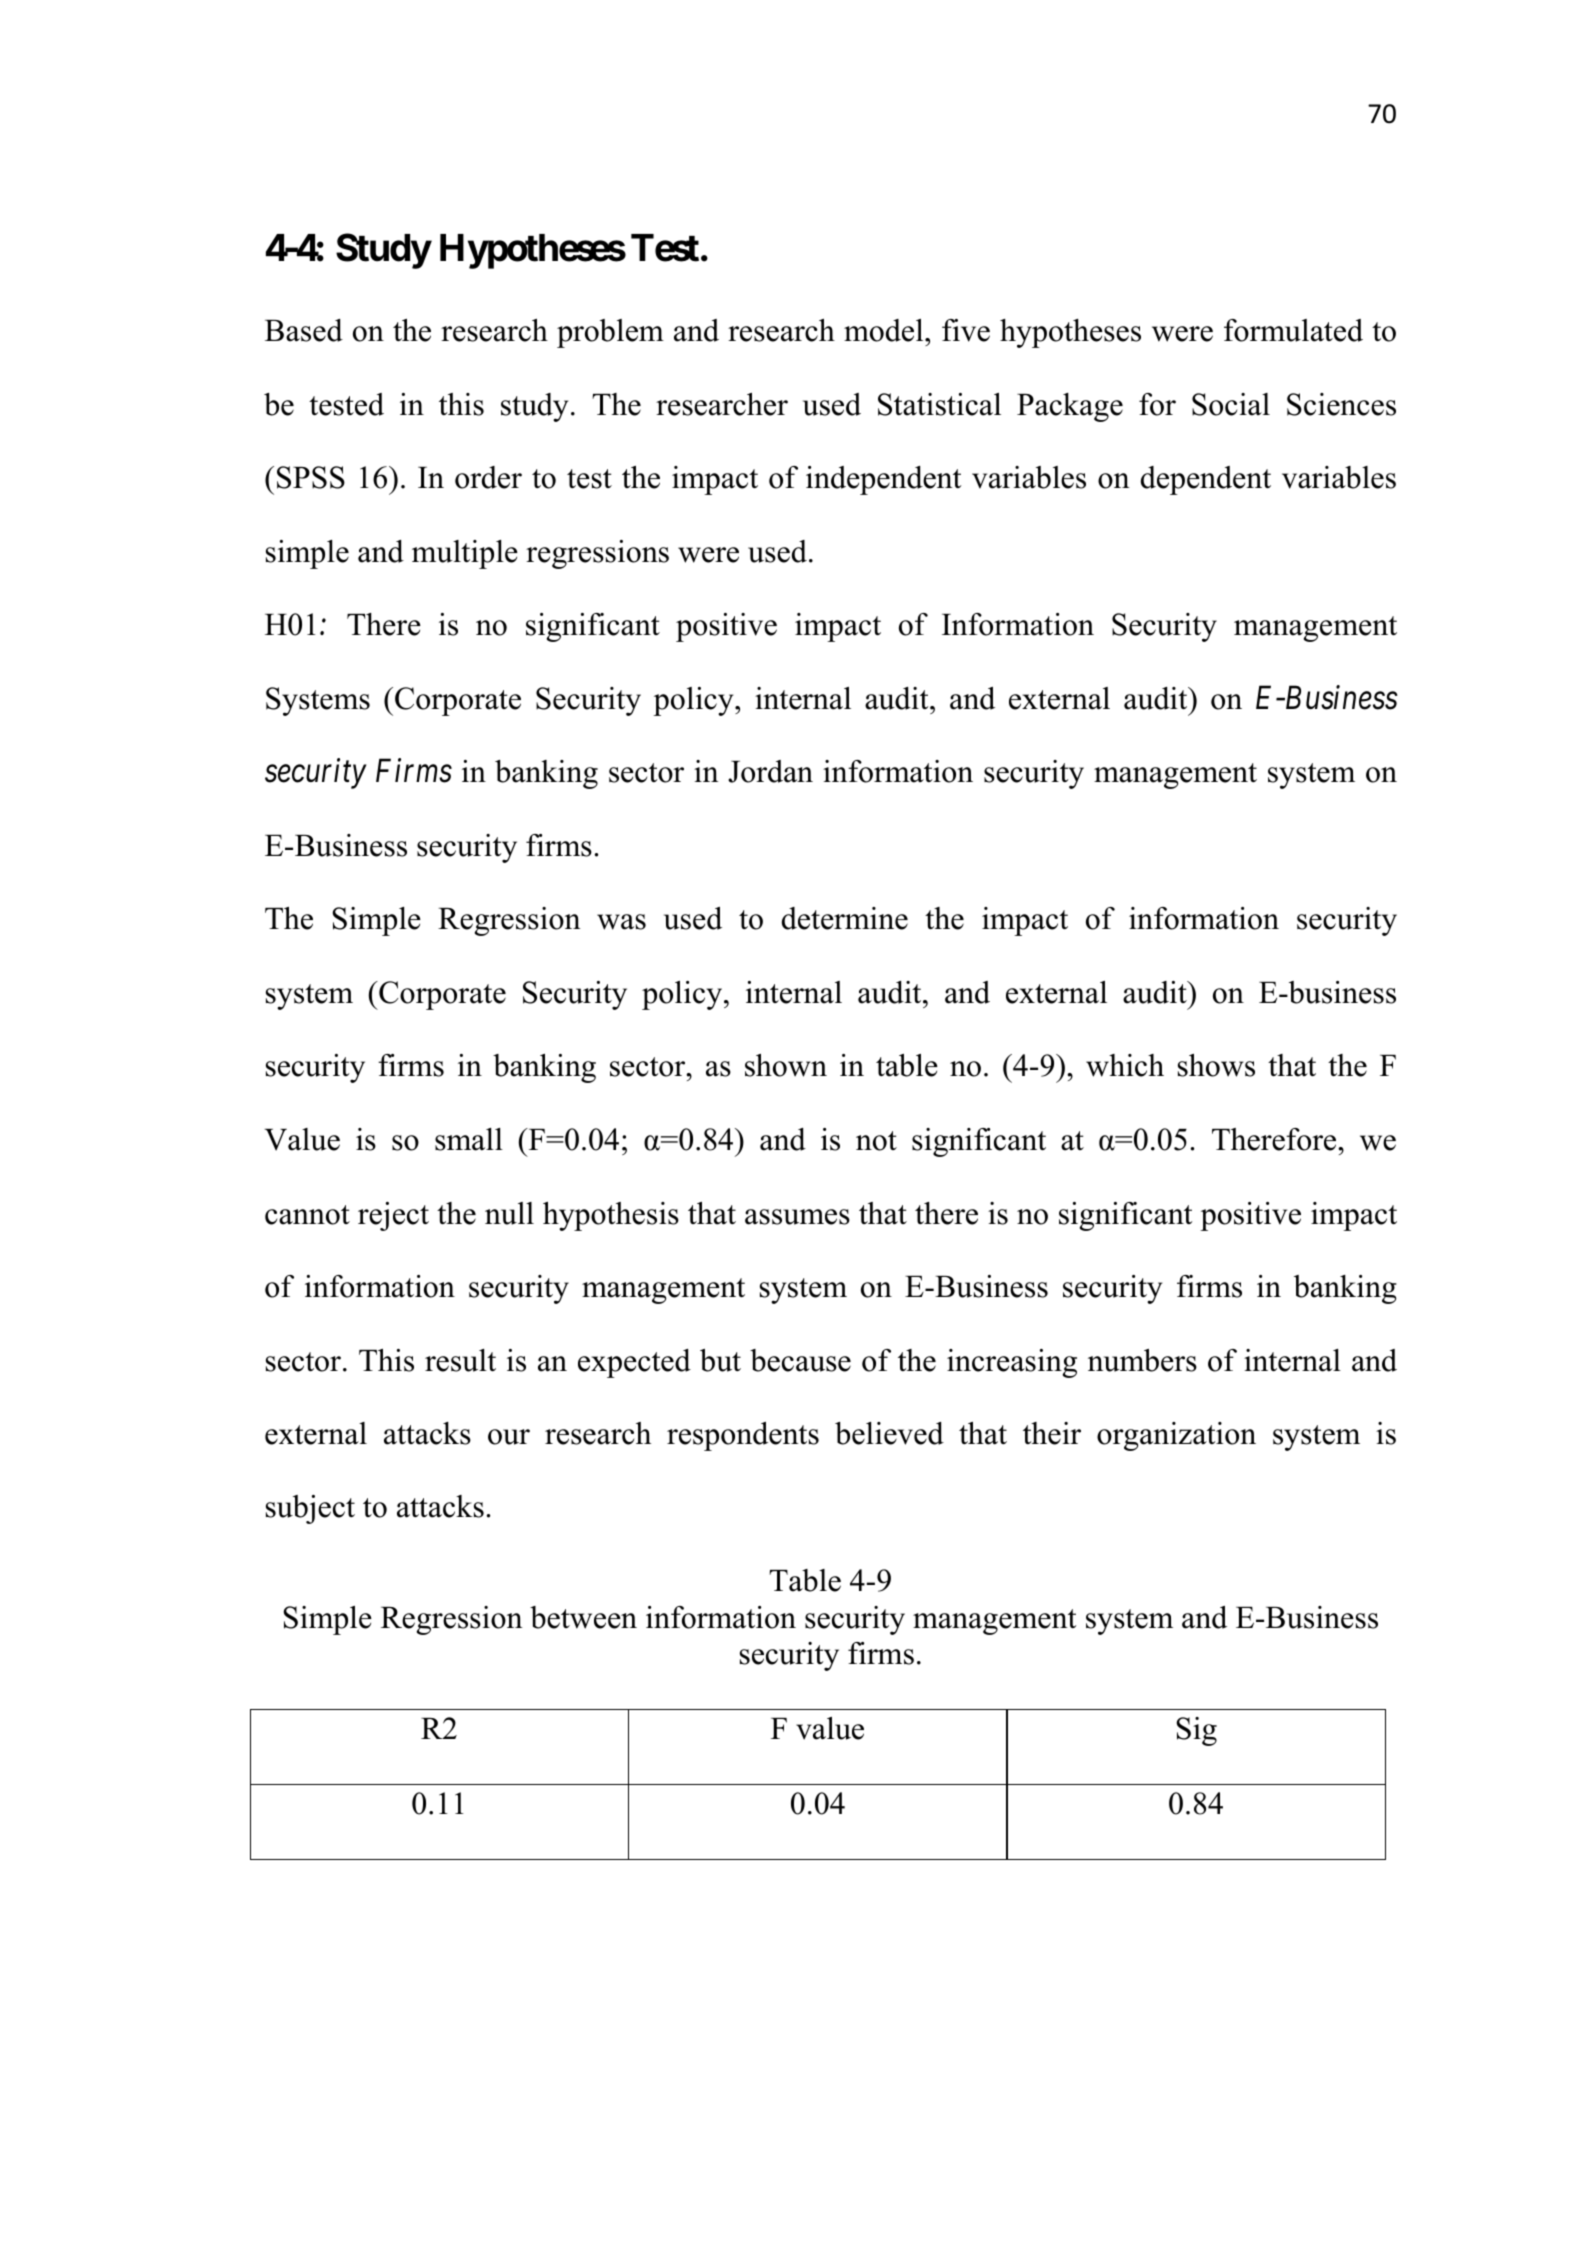 The height and width of the document is (2243, 1585). I want to click on was, so click(621, 922).
